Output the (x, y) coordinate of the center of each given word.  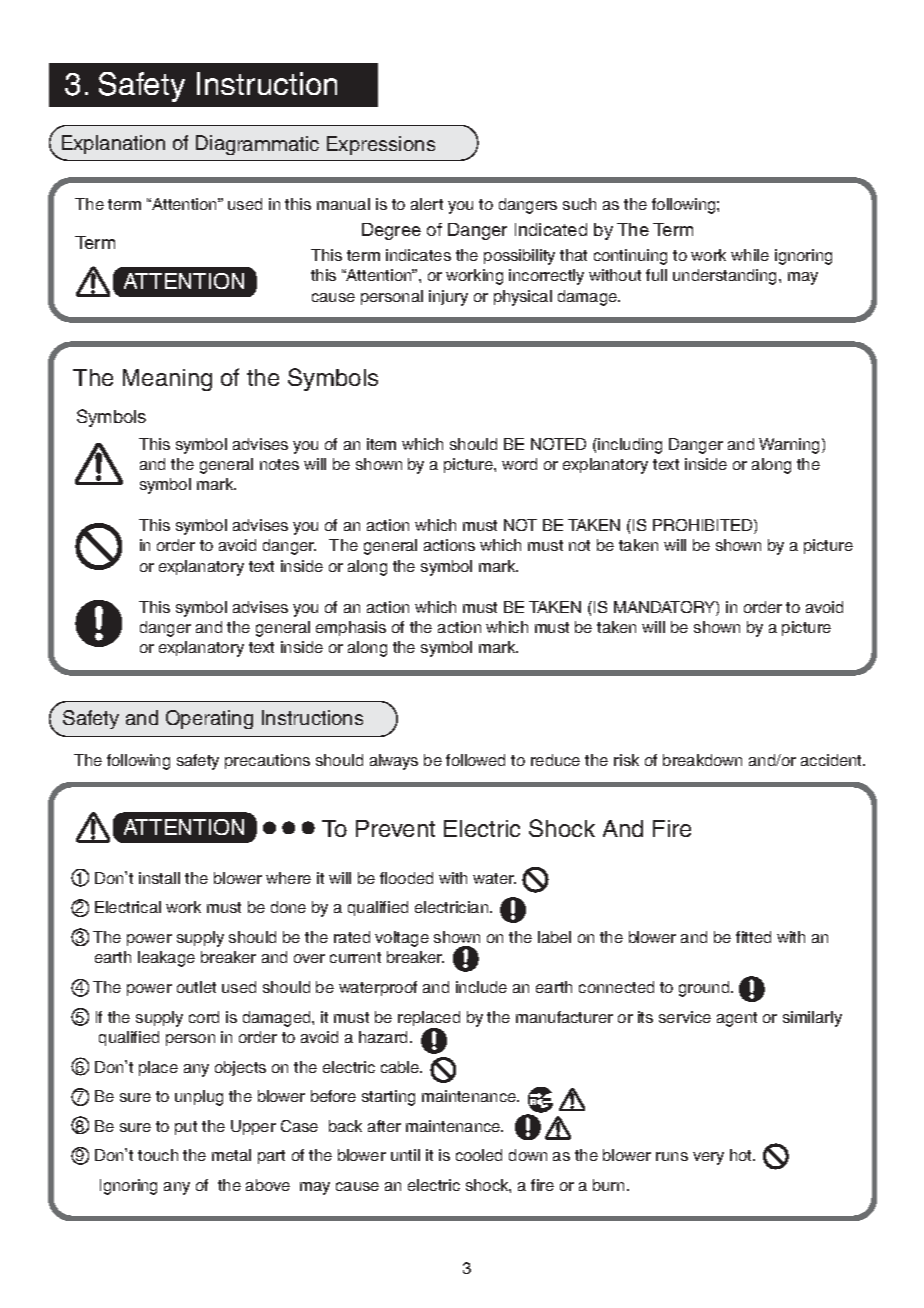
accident (833, 760)
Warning (791, 446)
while (750, 255)
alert (427, 204)
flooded (406, 878)
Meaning (167, 380)
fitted (753, 937)
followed (475, 760)
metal (231, 1155)
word (519, 464)
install (159, 878)
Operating (209, 719)
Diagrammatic (257, 145)
